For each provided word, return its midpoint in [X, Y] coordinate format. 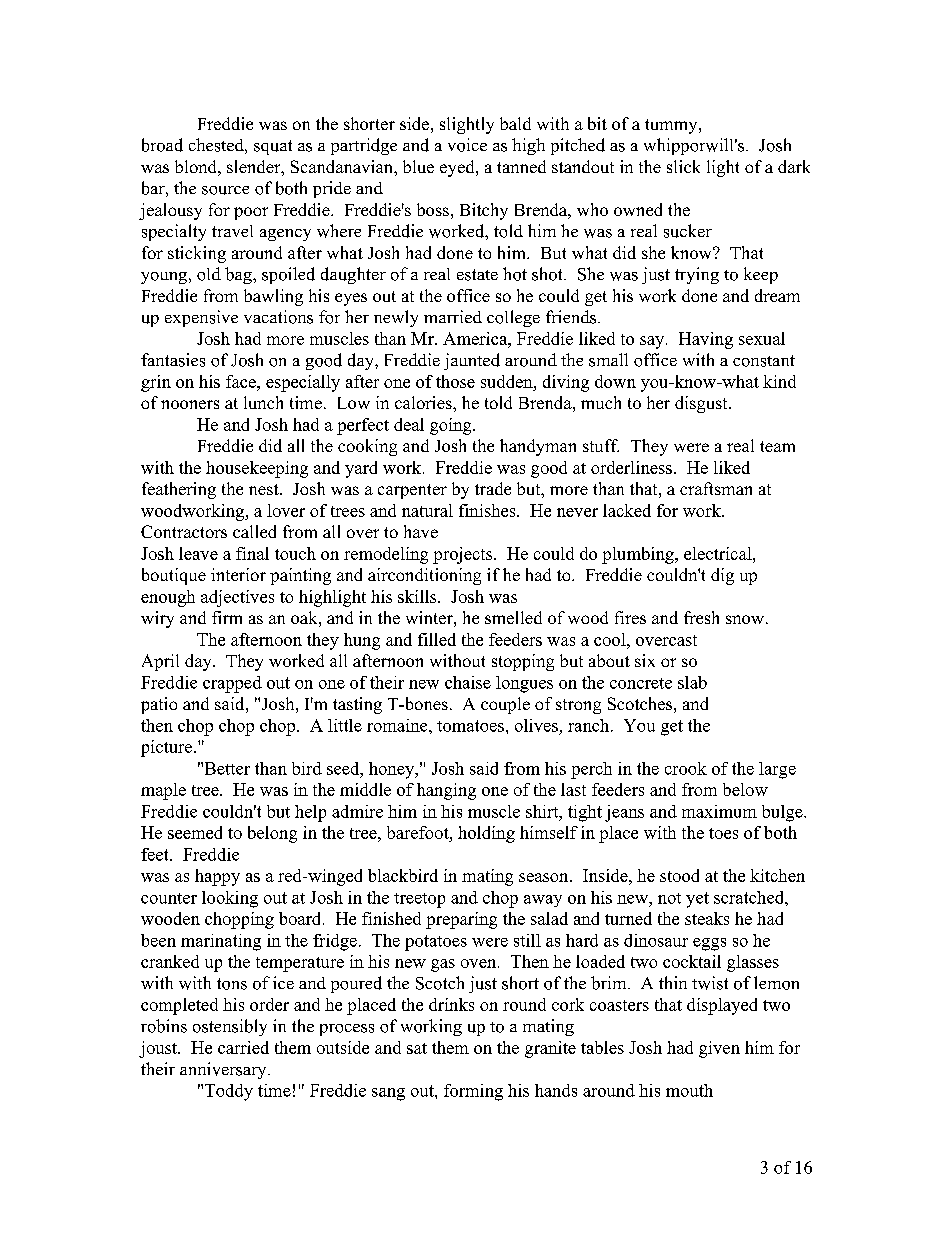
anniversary [224, 1070]
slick [683, 166]
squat [273, 147]
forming [473, 1092]
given [719, 1049]
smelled [513, 617]
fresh [701, 617]
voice [467, 145]
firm [227, 617]
